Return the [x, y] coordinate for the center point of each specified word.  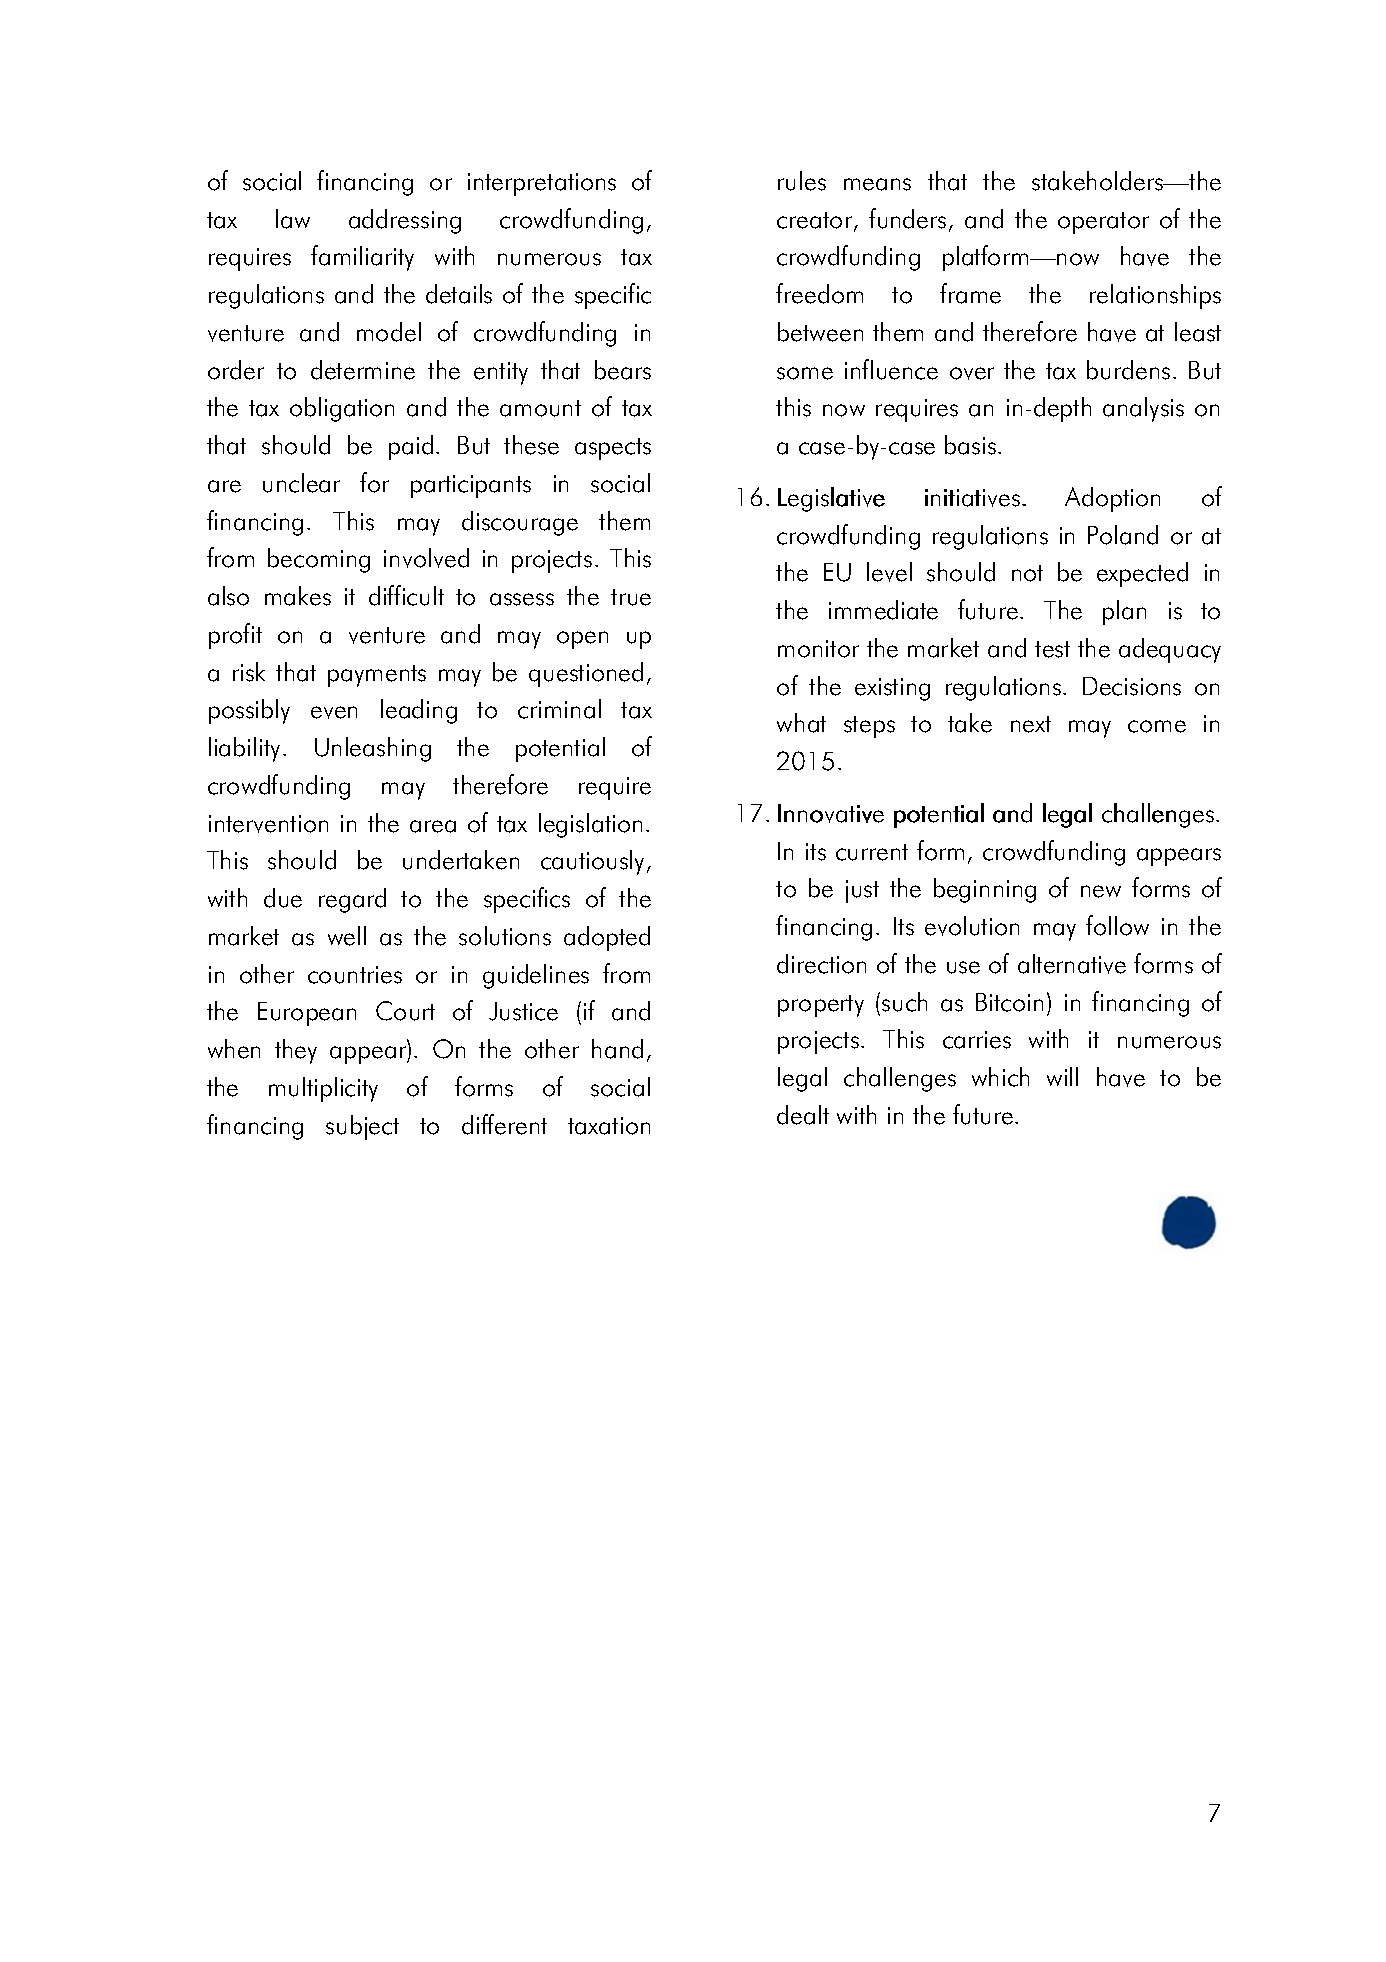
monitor [818, 649]
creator [816, 221]
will [1062, 1076]
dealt [803, 1115]
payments [377, 676]
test [1052, 649]
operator [1103, 223]
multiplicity [323, 1089]
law [293, 219]
